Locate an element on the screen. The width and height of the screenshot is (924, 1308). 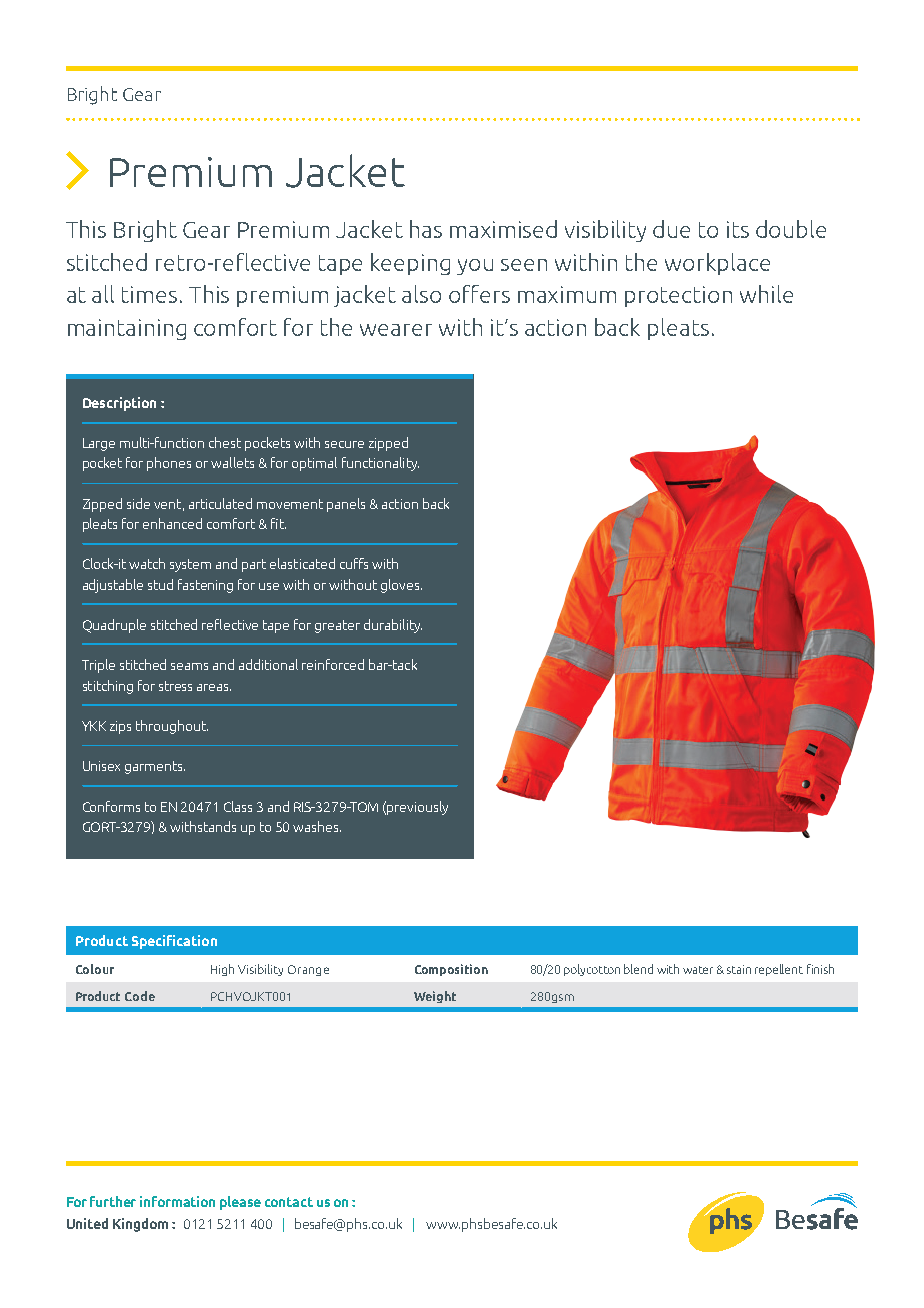
water is located at coordinates (698, 970).
